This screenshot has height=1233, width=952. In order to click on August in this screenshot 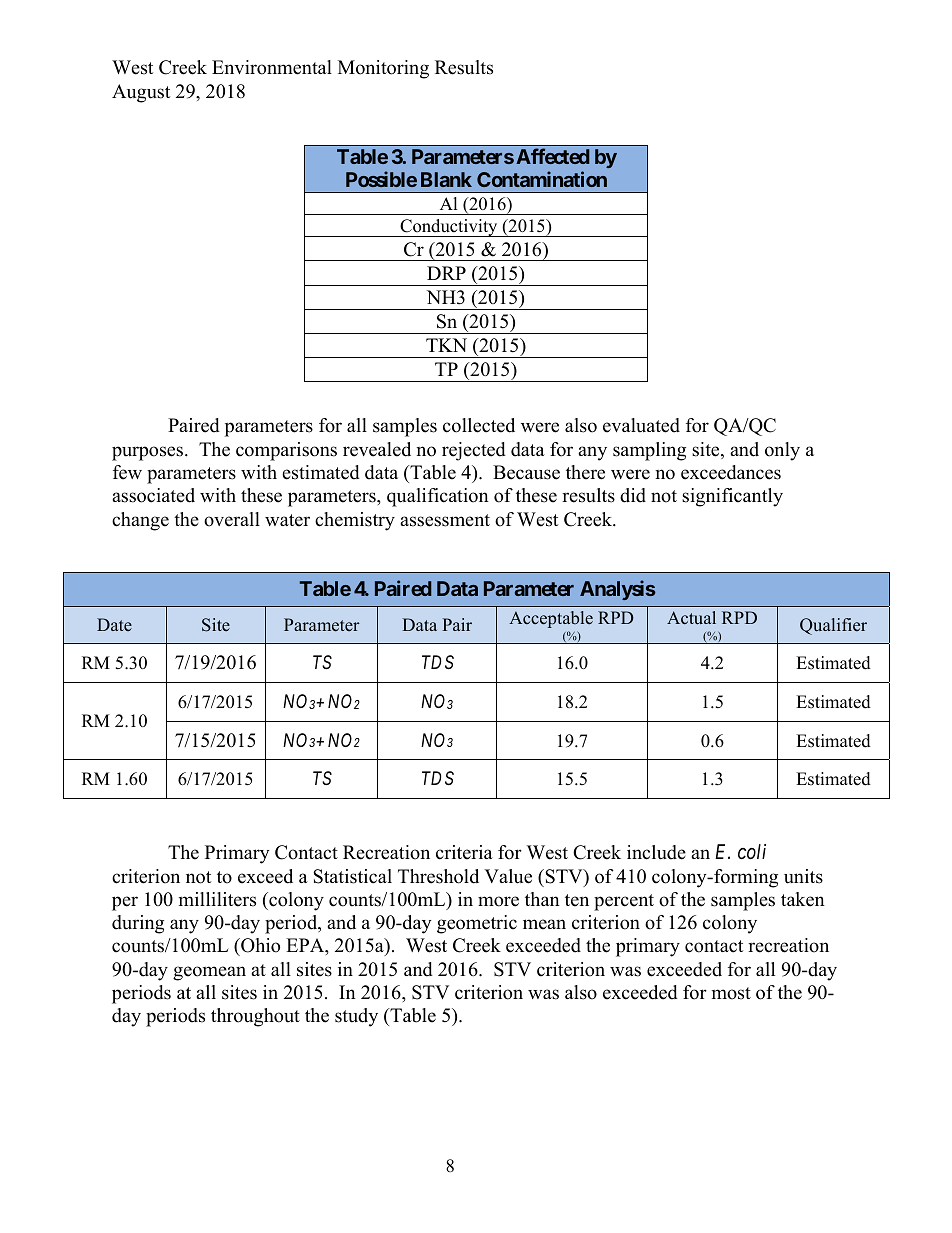, I will do `click(141, 93)`.
